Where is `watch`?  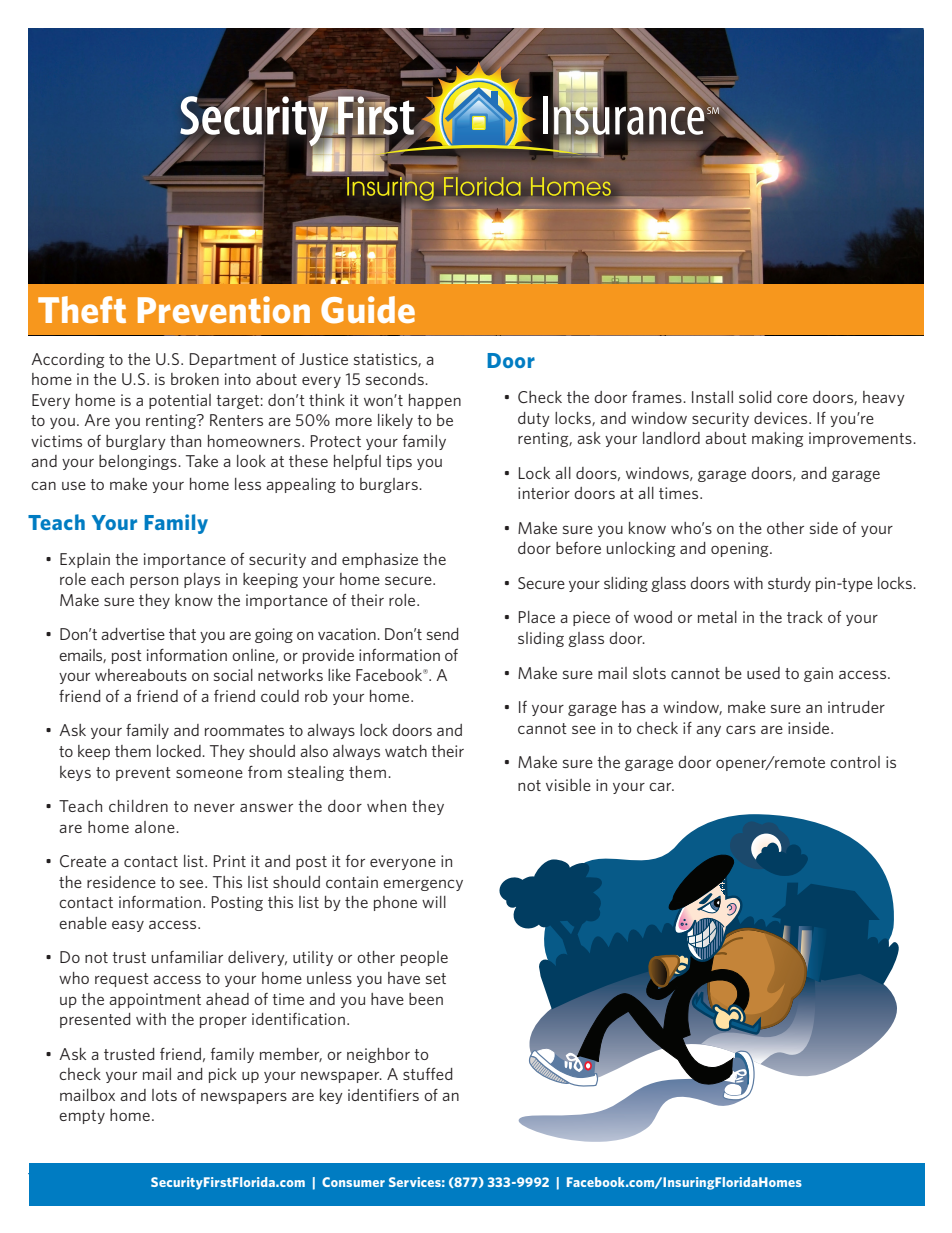 watch is located at coordinates (406, 751).
